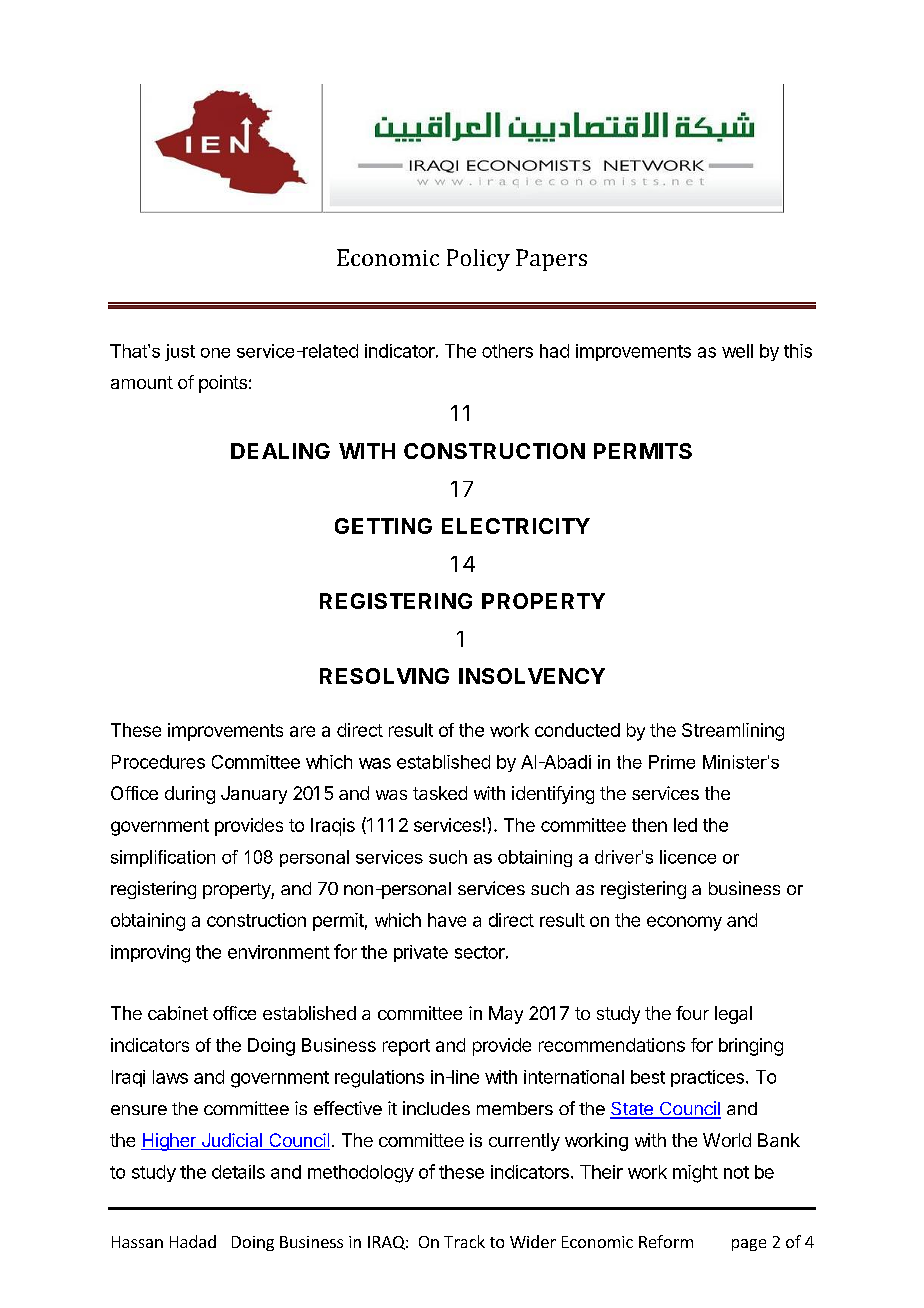 The image size is (924, 1308). Describe the element at coordinates (478, 260) in the screenshot. I see `Policy` at that location.
